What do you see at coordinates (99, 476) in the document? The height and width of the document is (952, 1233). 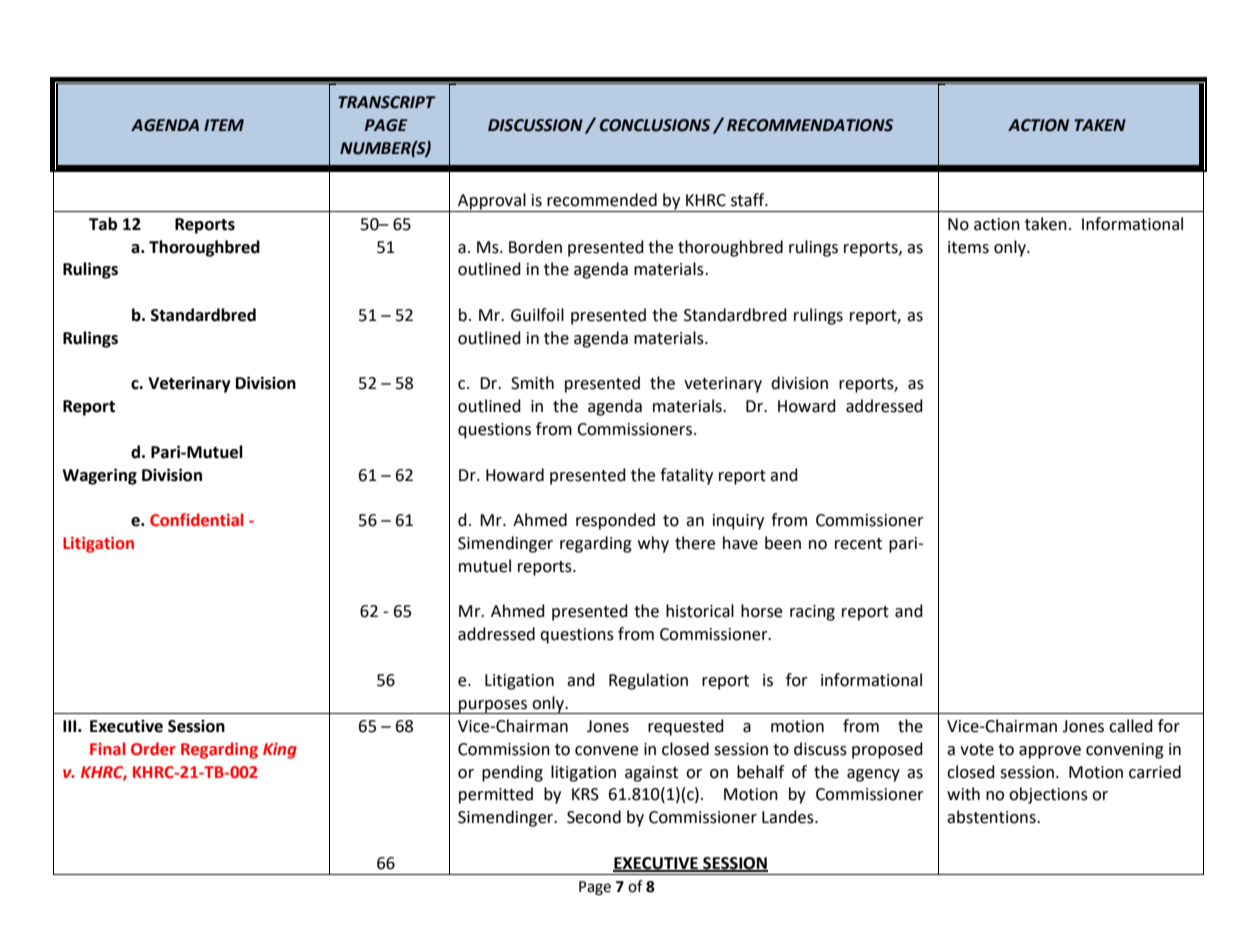 I see `Wagering` at bounding box center [99, 476].
